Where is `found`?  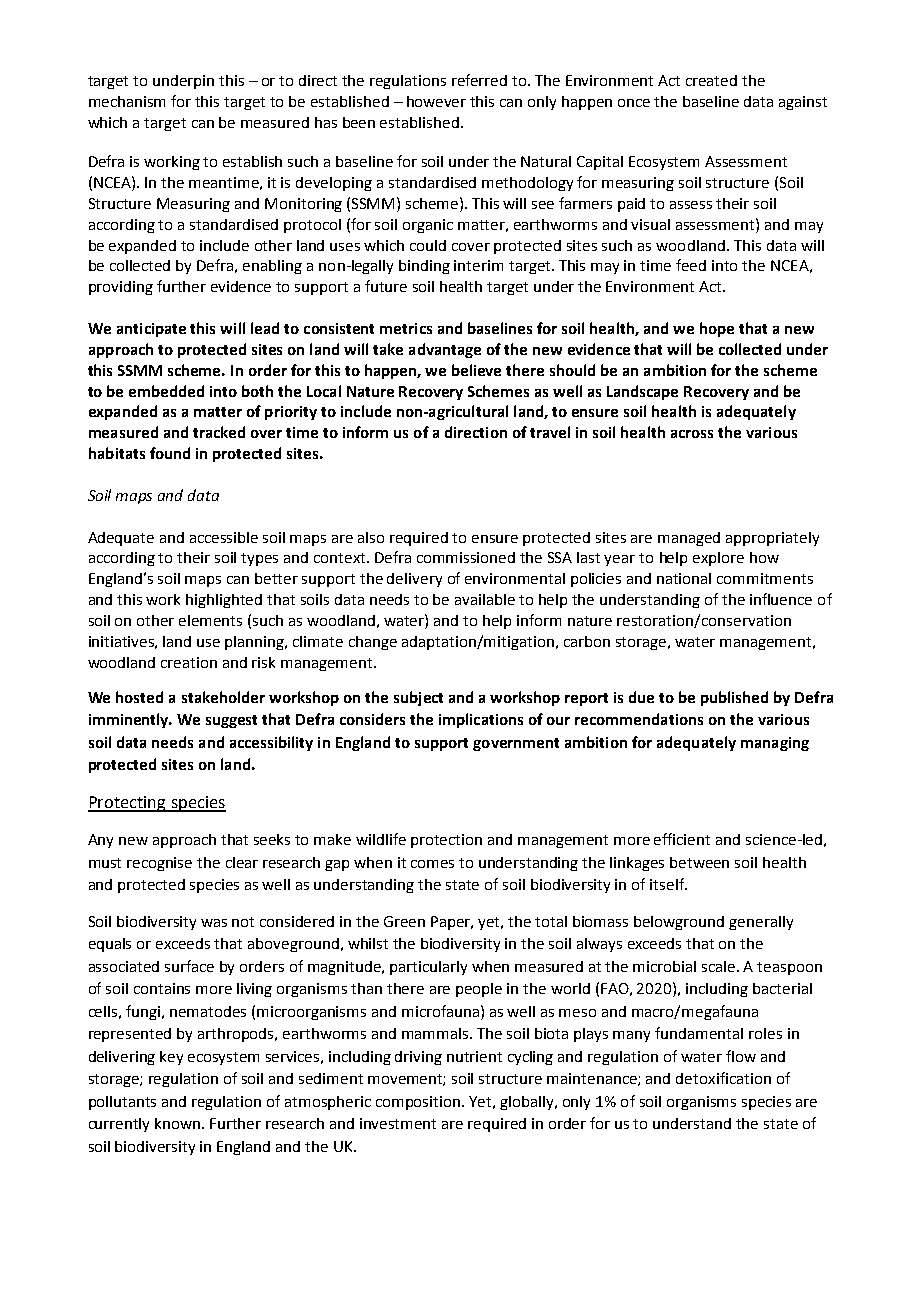
found is located at coordinates (170, 453).
